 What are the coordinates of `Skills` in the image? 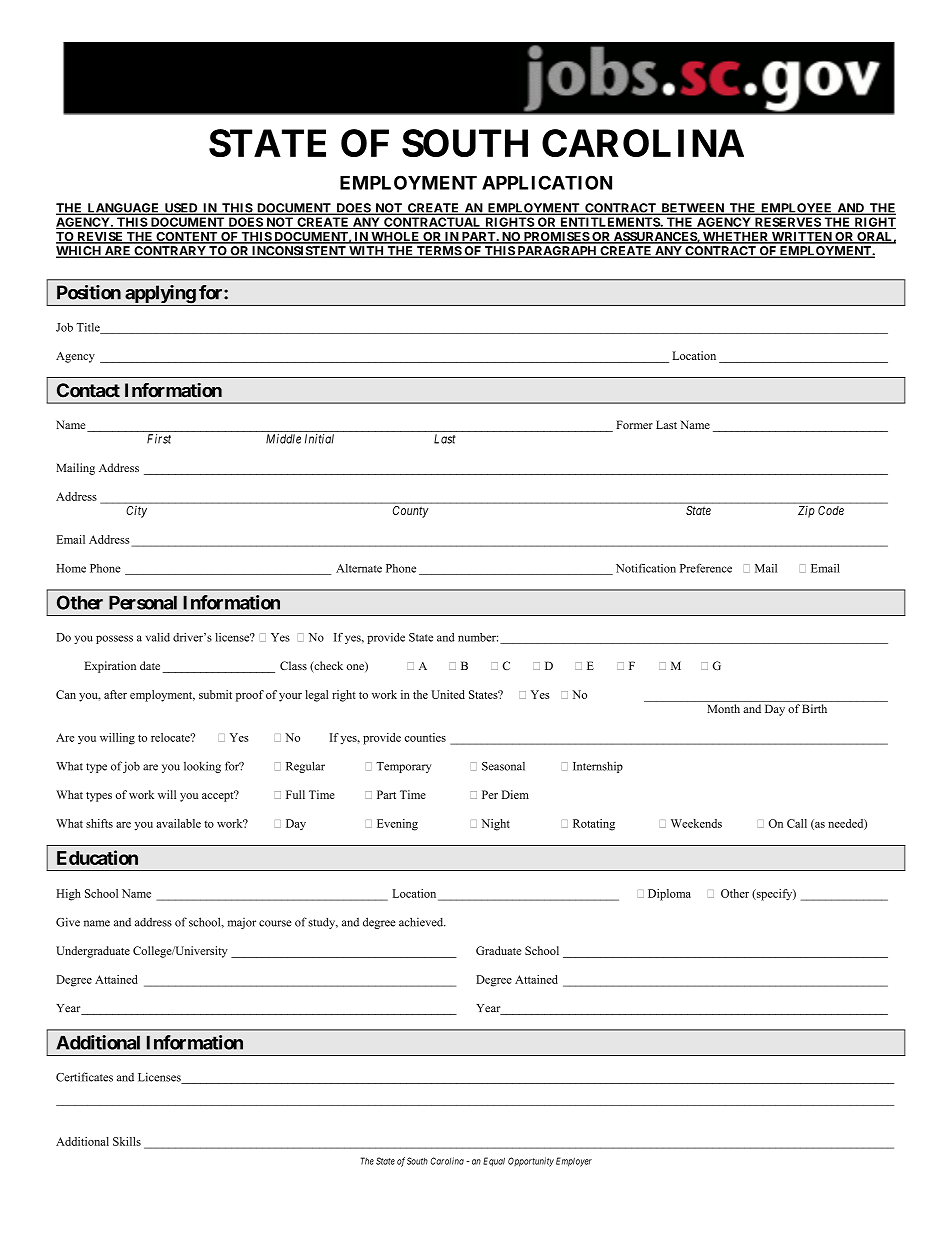 It's located at (127, 1141).
